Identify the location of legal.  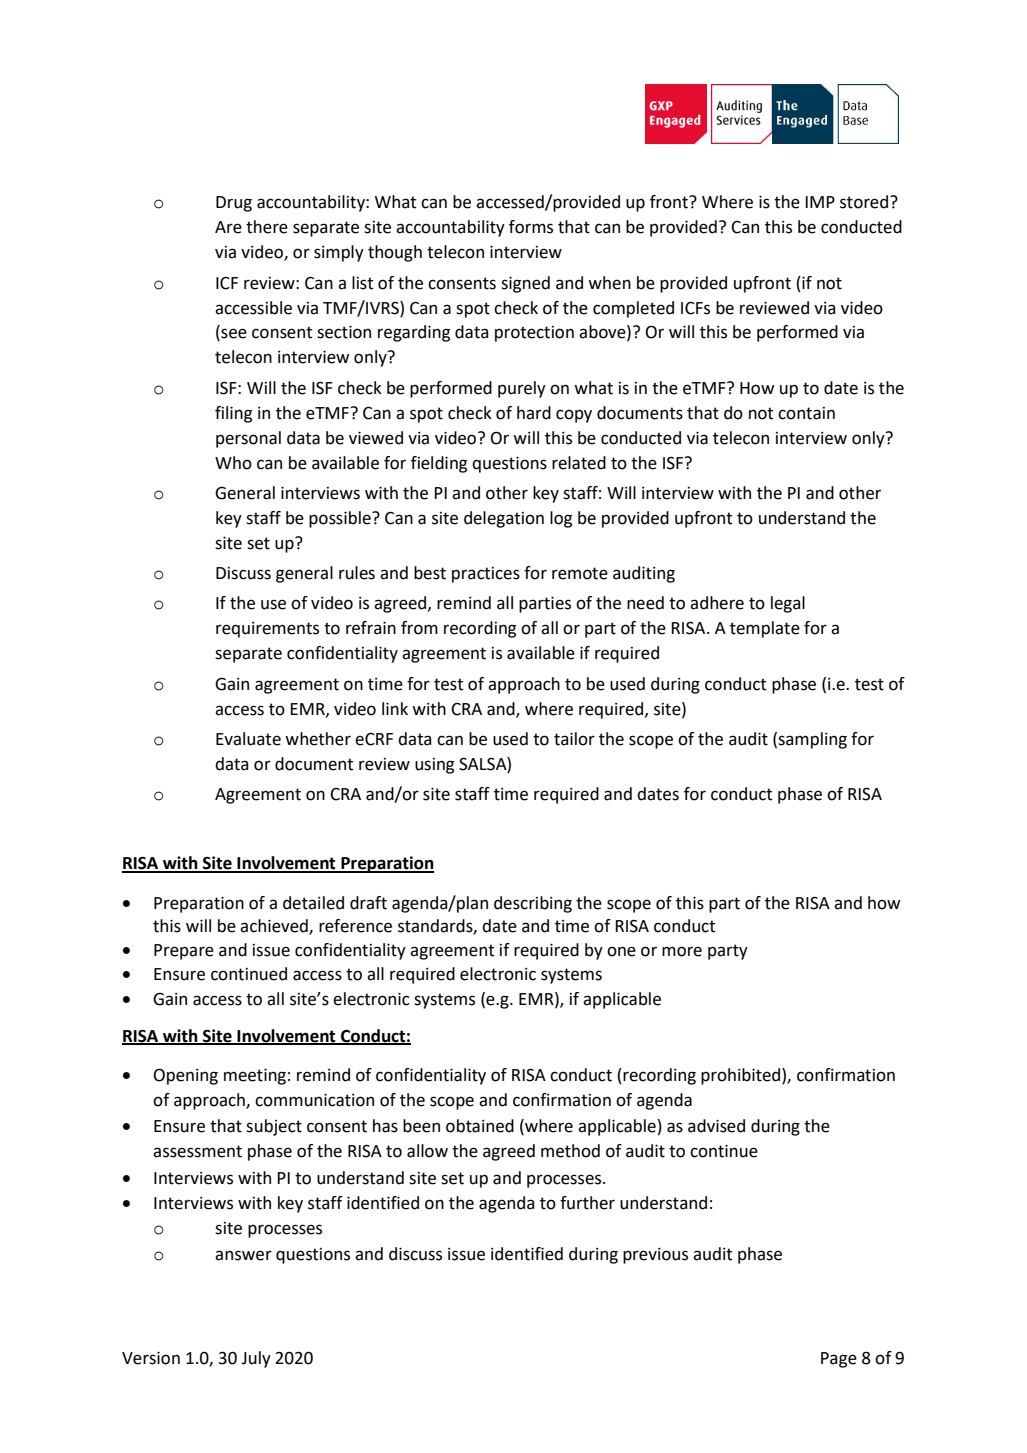
(788, 604).
